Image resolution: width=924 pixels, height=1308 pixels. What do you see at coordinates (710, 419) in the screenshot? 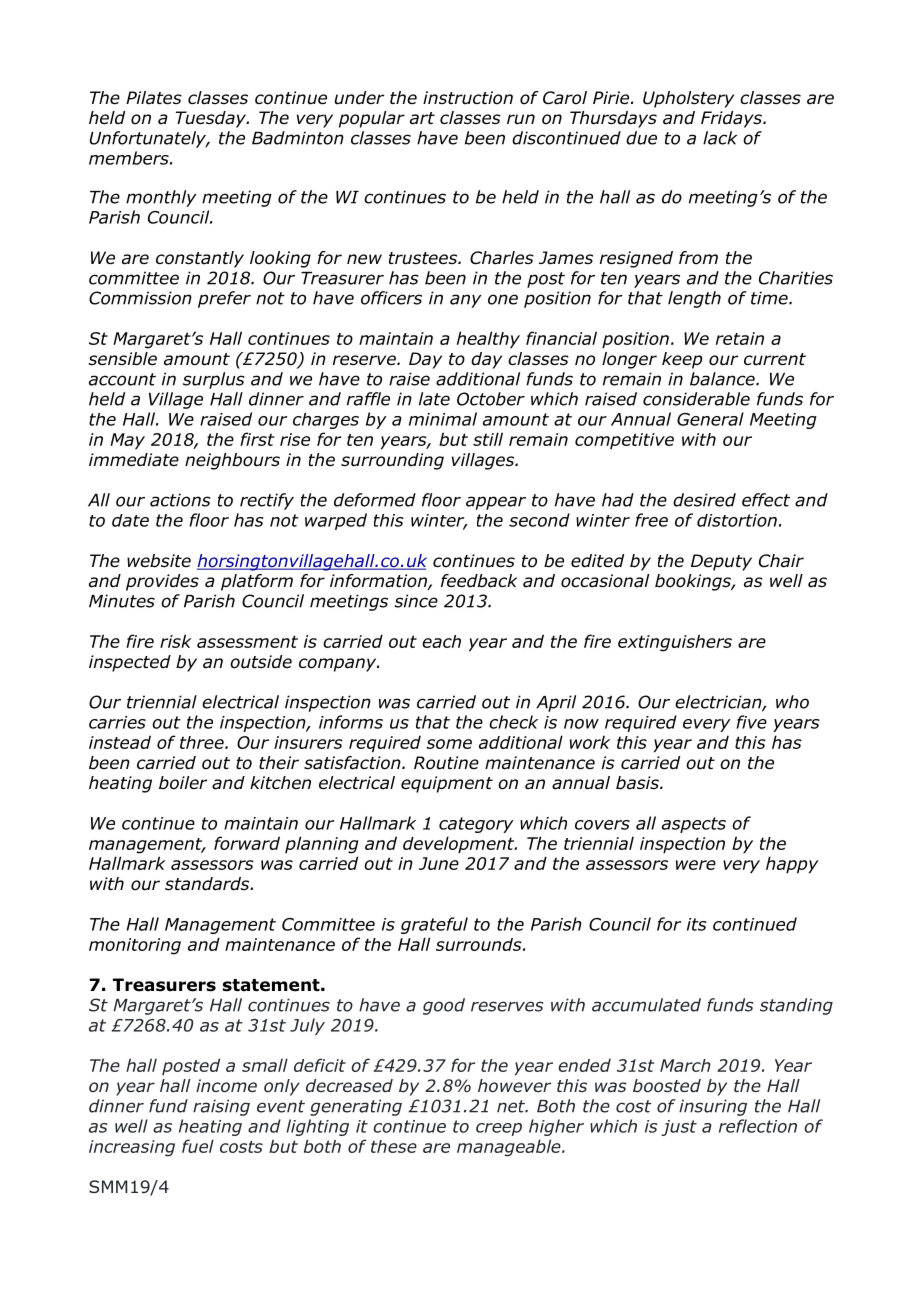
I see `General` at bounding box center [710, 419].
